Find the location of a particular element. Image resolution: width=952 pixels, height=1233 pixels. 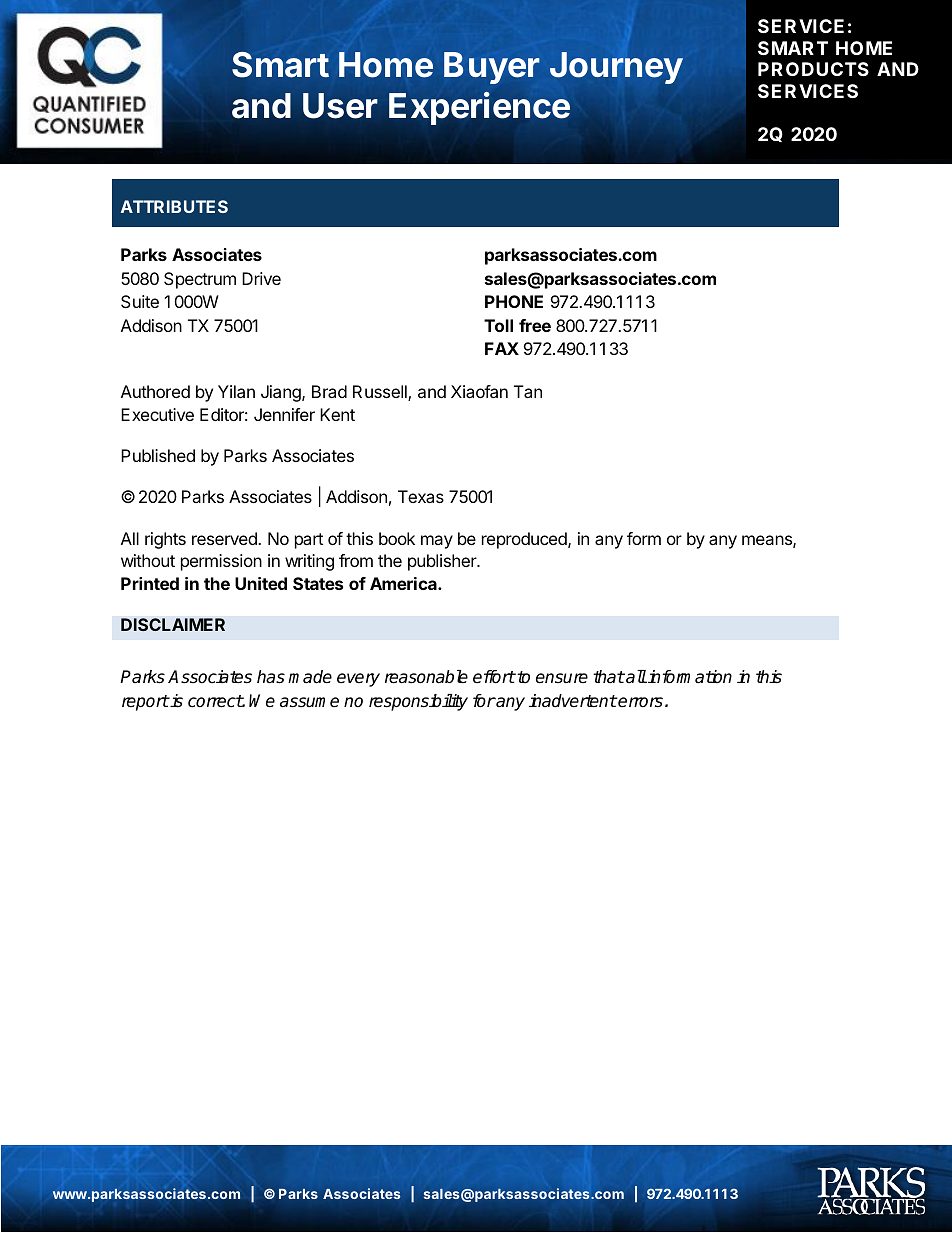

User is located at coordinates (340, 106).
